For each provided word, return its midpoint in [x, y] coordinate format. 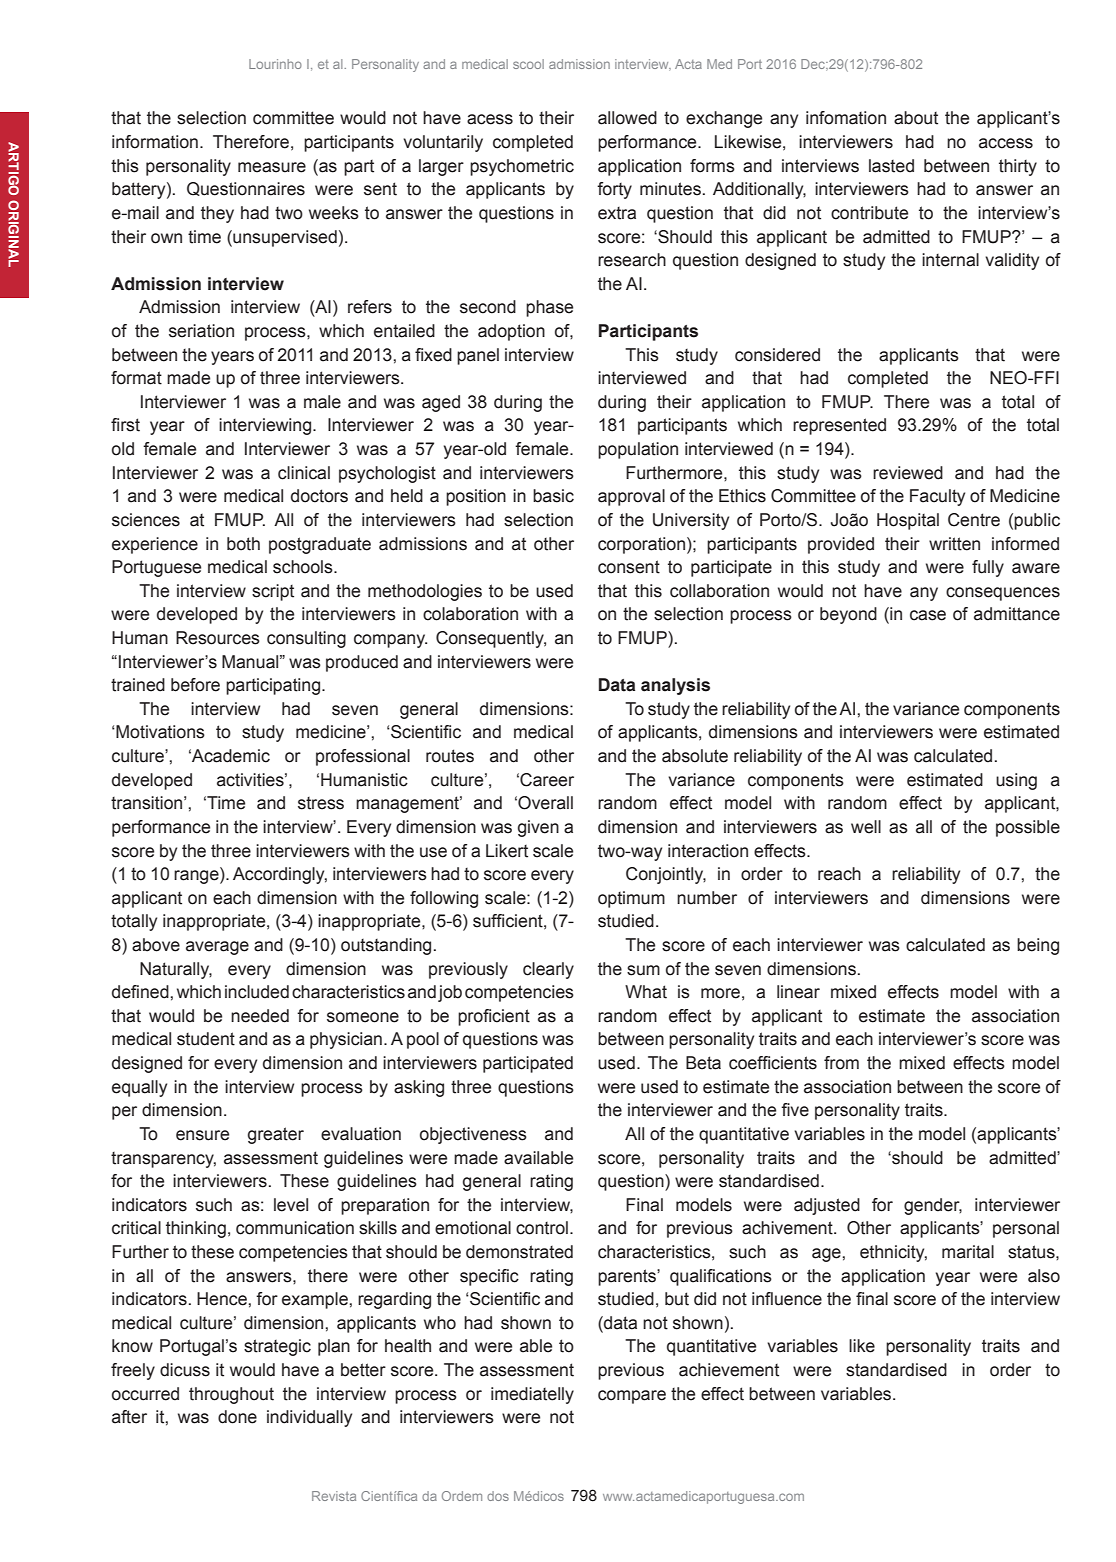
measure [272, 167]
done [237, 1417]
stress [321, 803]
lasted [891, 166]
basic [553, 496]
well [866, 827]
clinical [304, 473]
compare [632, 1397]
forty [614, 190]
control [542, 1228]
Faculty [937, 497]
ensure [202, 1135]
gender [933, 1206]
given [538, 828]
